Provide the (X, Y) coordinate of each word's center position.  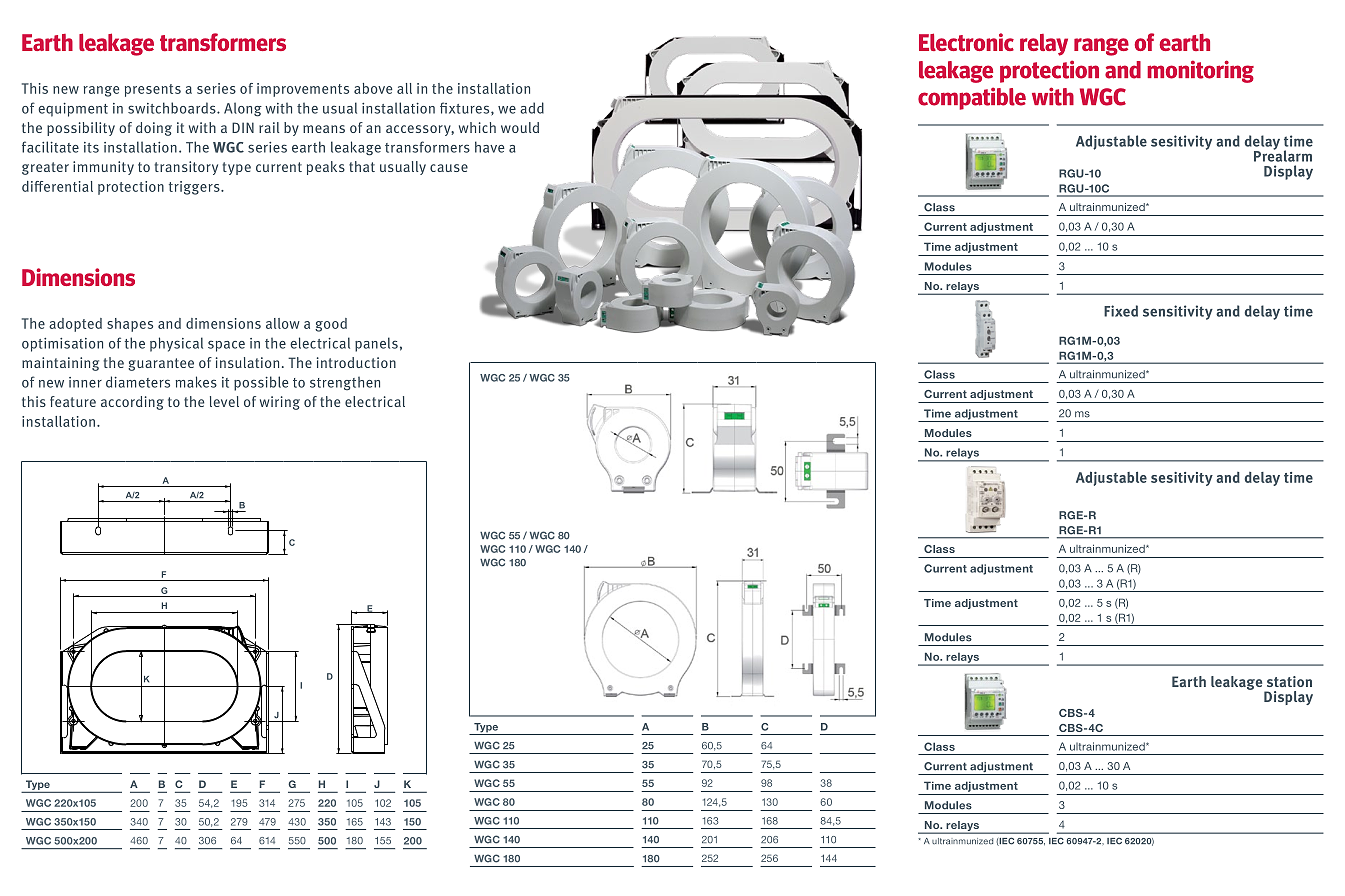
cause (449, 168)
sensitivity (1178, 312)
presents (153, 90)
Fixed (1121, 311)
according (132, 403)
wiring (280, 403)
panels (376, 344)
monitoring (1200, 71)
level (224, 401)
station (1289, 681)
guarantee (161, 364)
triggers (195, 188)
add (532, 108)
